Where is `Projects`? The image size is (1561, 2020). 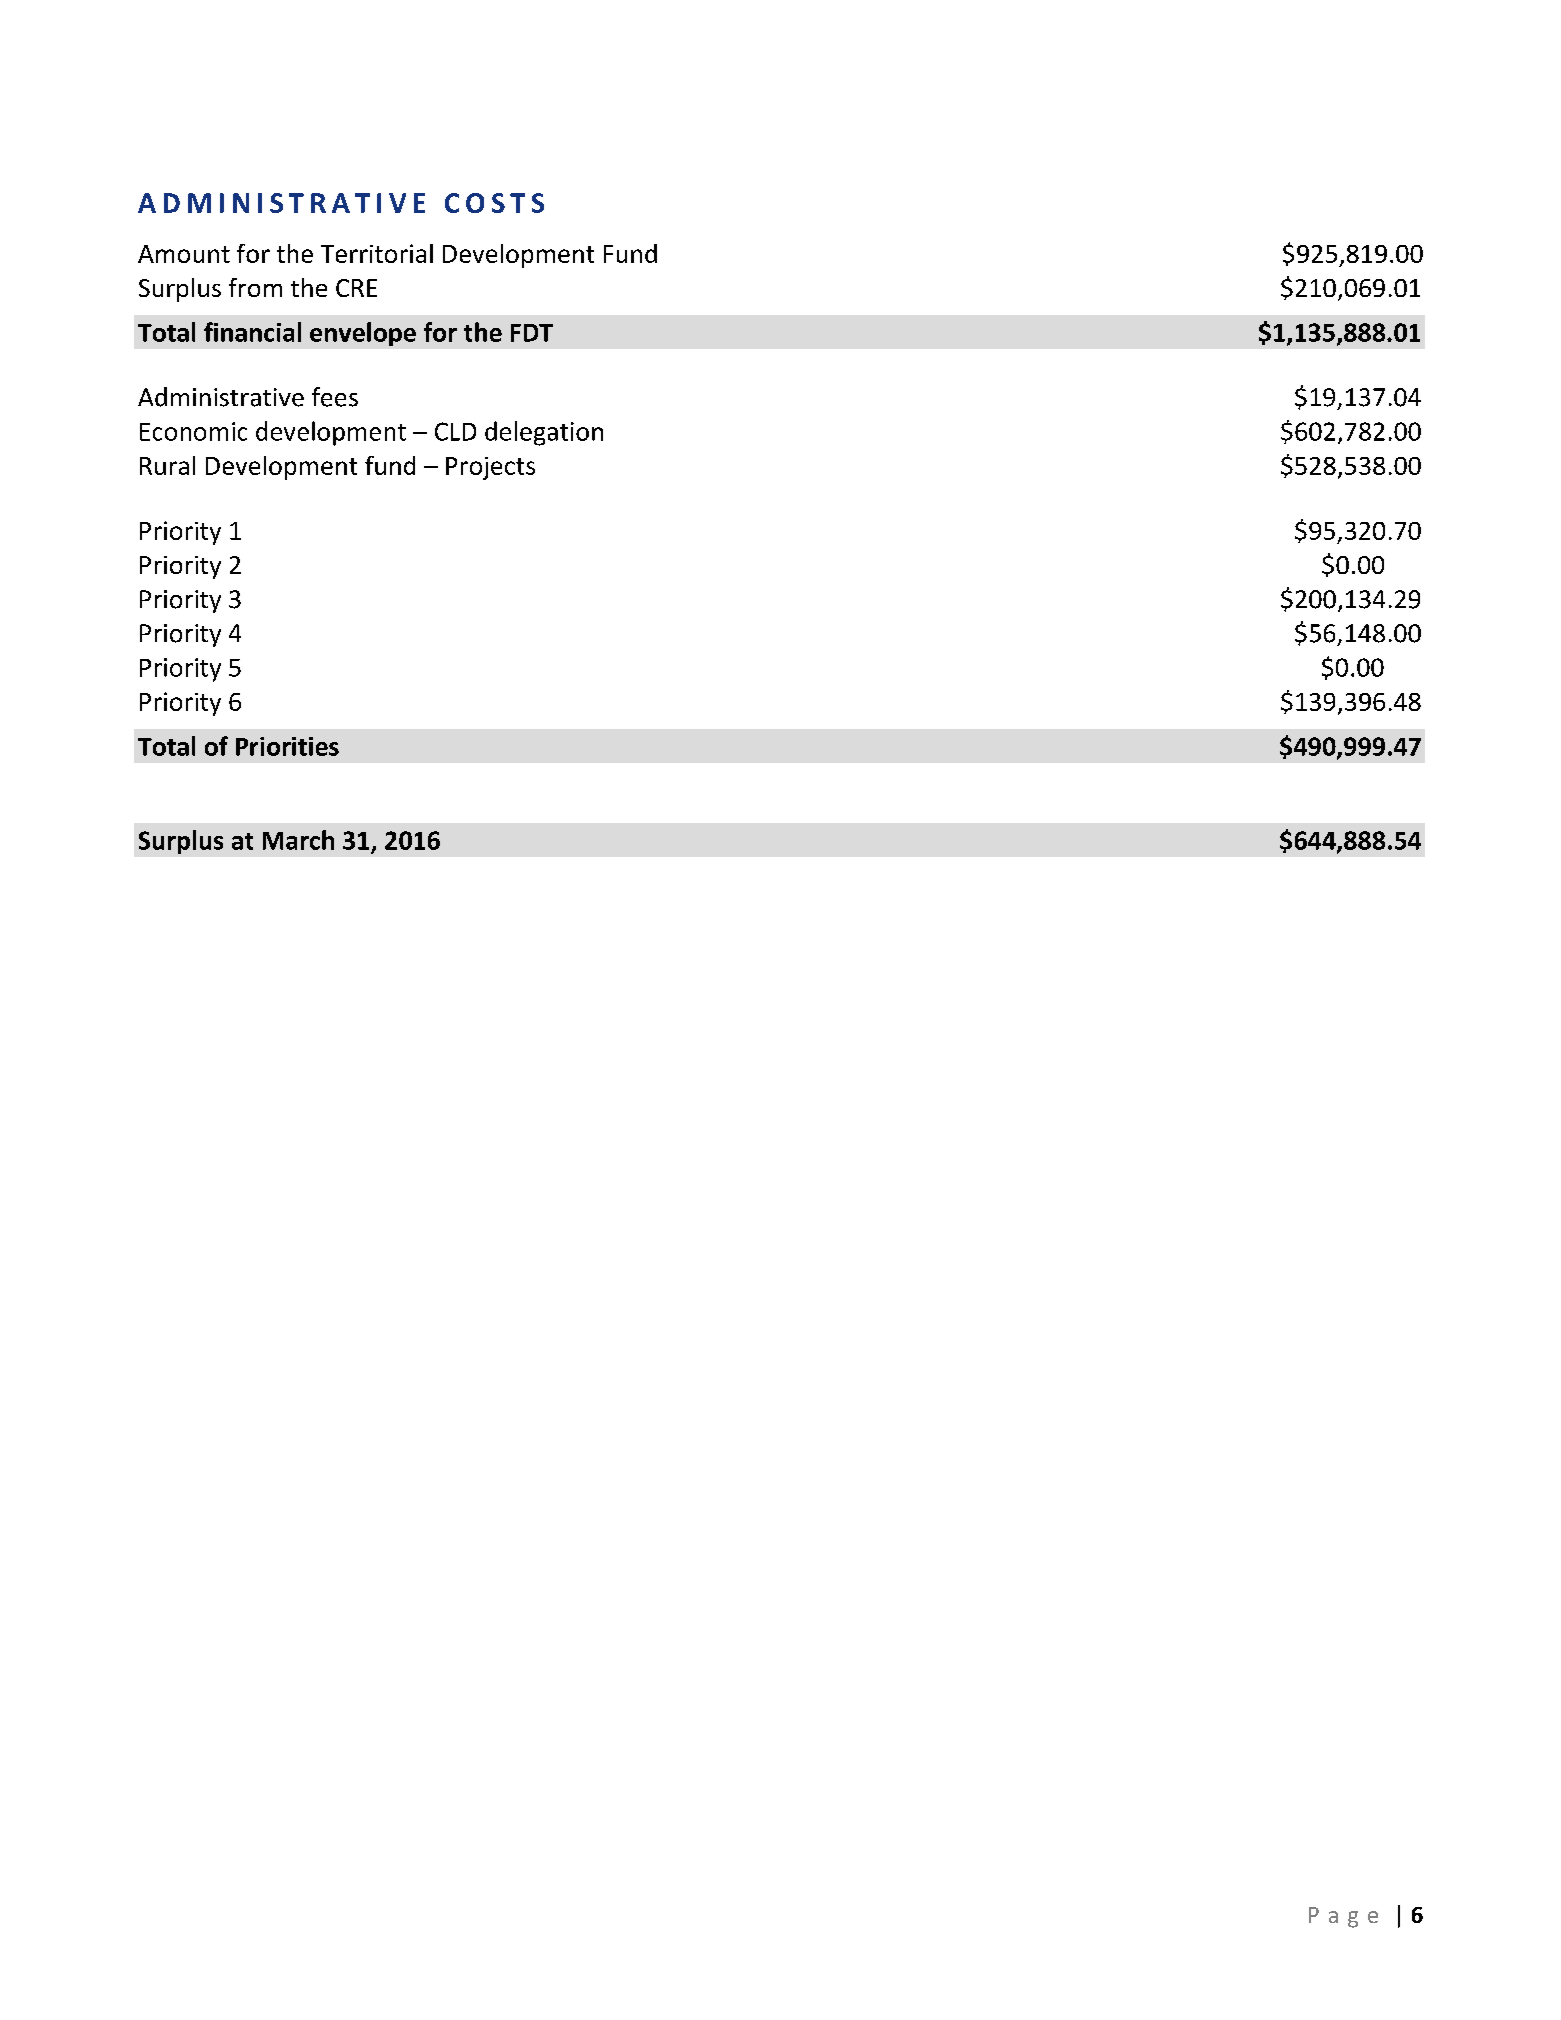
Projects is located at coordinates (490, 468).
